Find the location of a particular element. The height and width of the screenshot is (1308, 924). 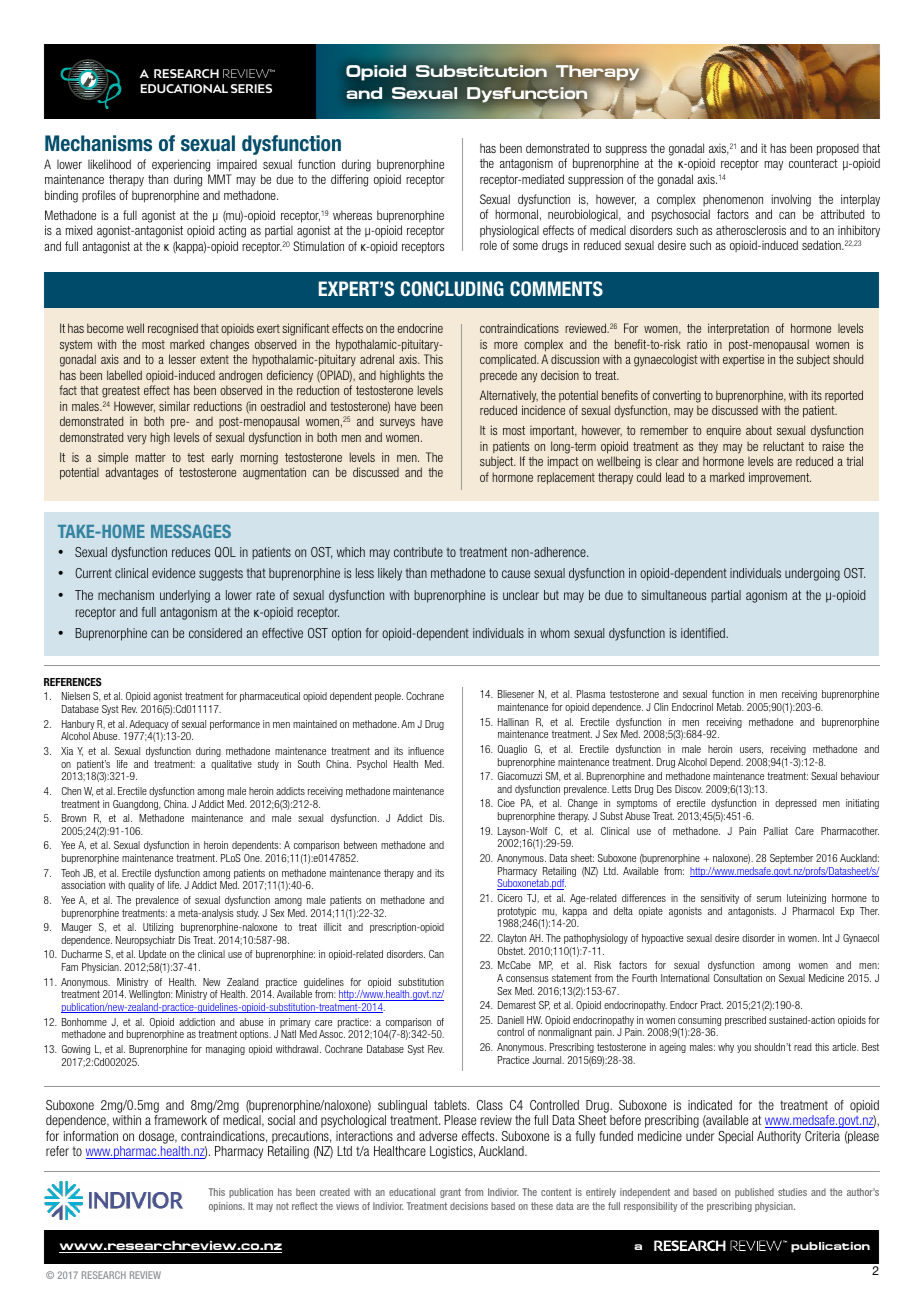

experiencing is located at coordinates (181, 165).
